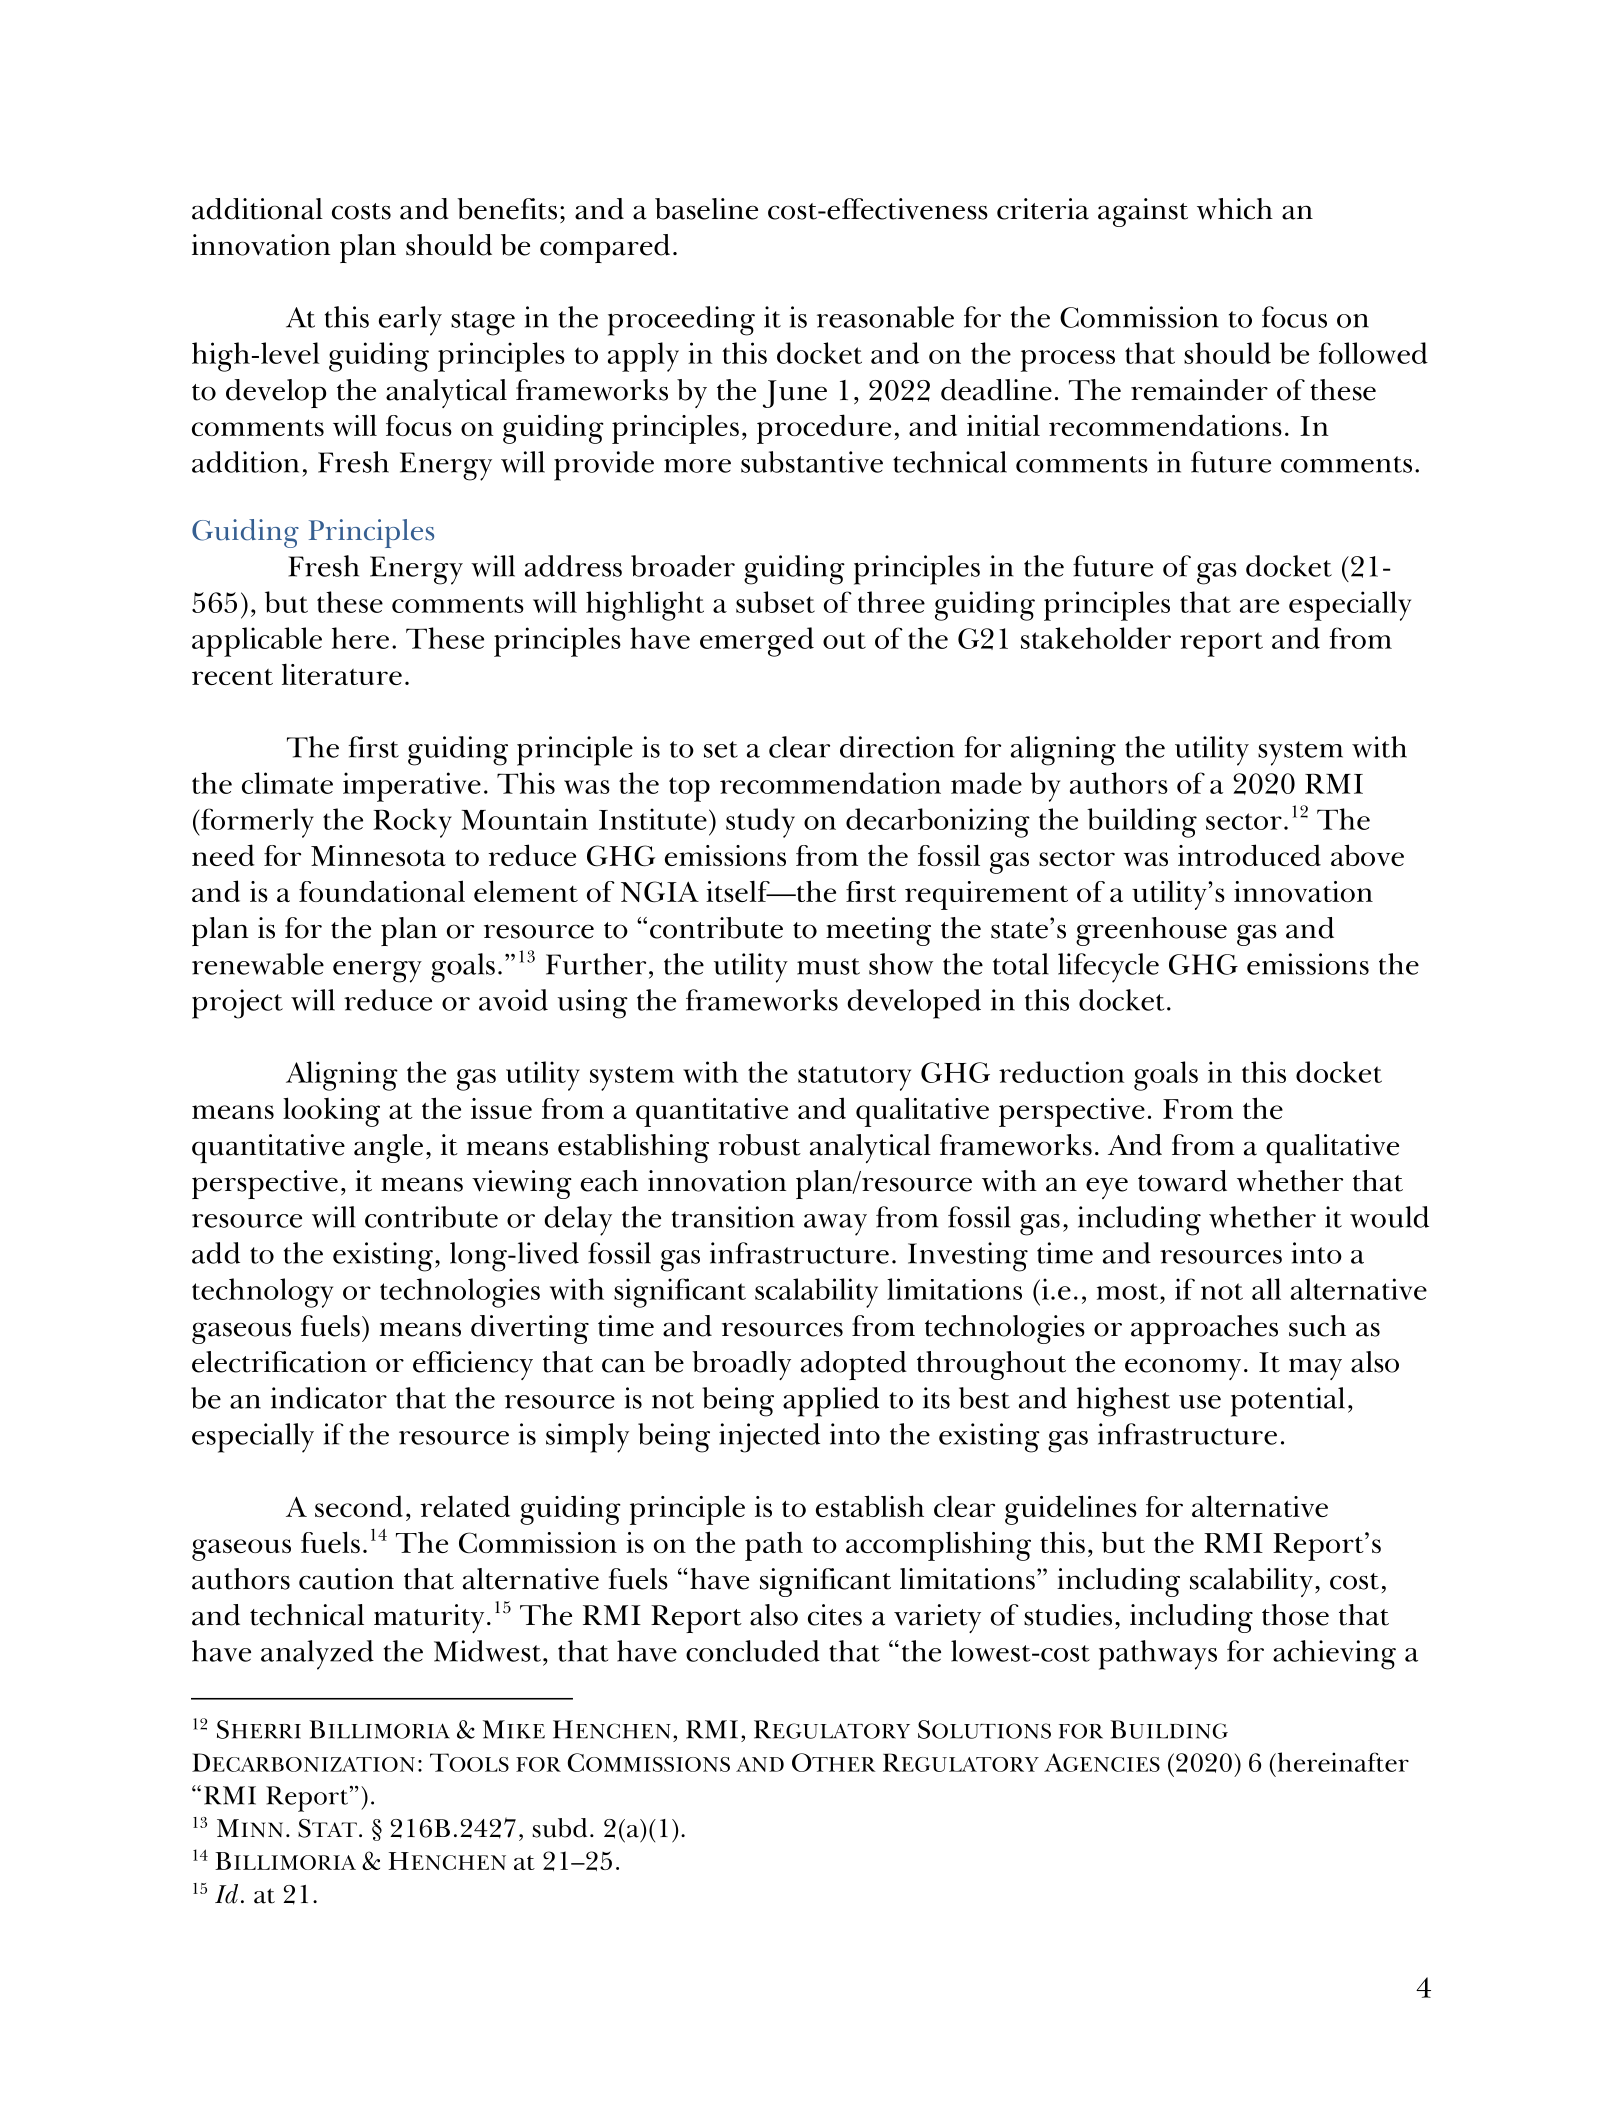  Describe the element at coordinates (706, 209) in the screenshot. I see `baseline` at that location.
